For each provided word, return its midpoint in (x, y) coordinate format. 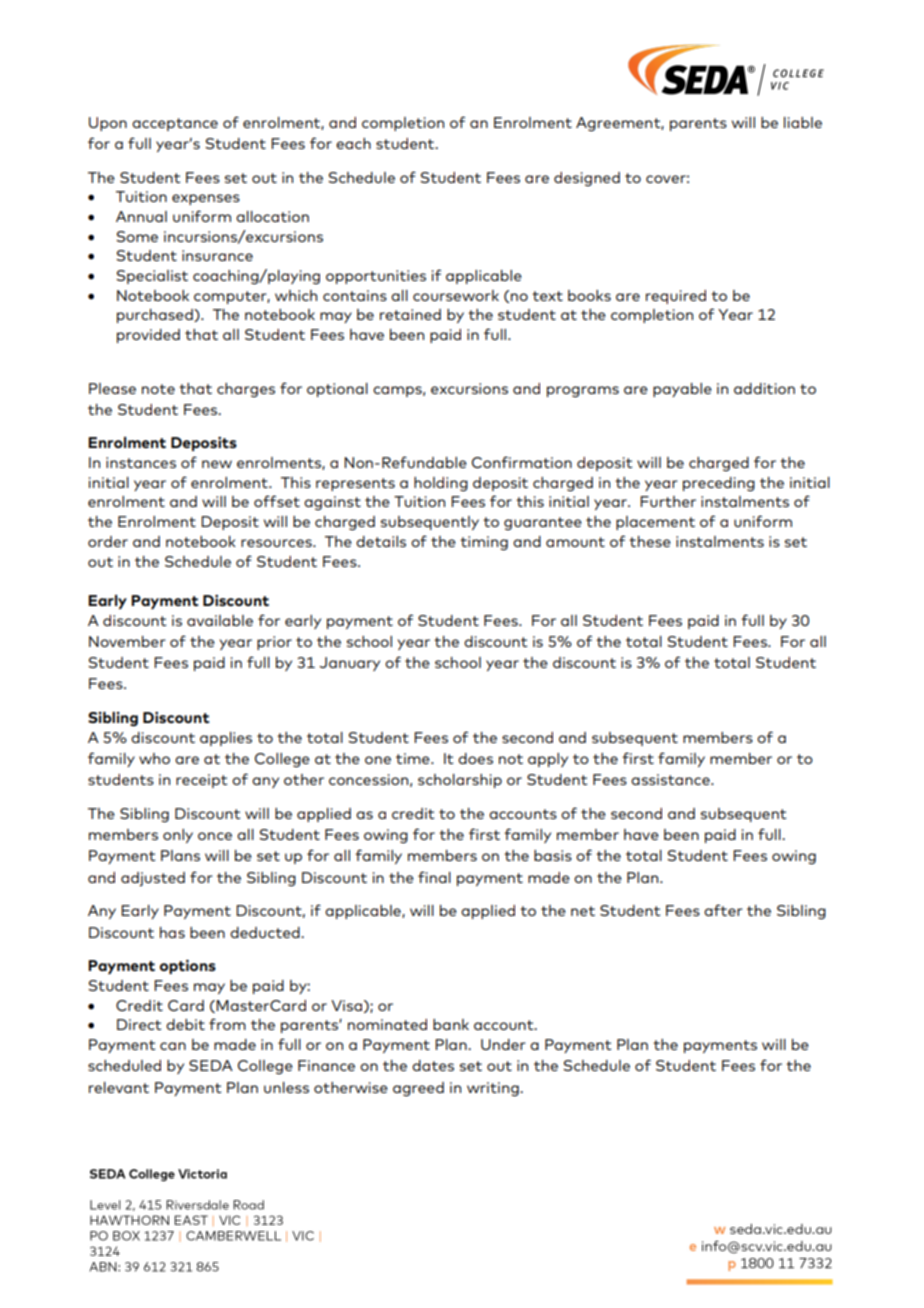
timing (484, 543)
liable (803, 122)
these (650, 541)
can (173, 1046)
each (353, 143)
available (220, 620)
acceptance (175, 124)
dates (433, 1065)
